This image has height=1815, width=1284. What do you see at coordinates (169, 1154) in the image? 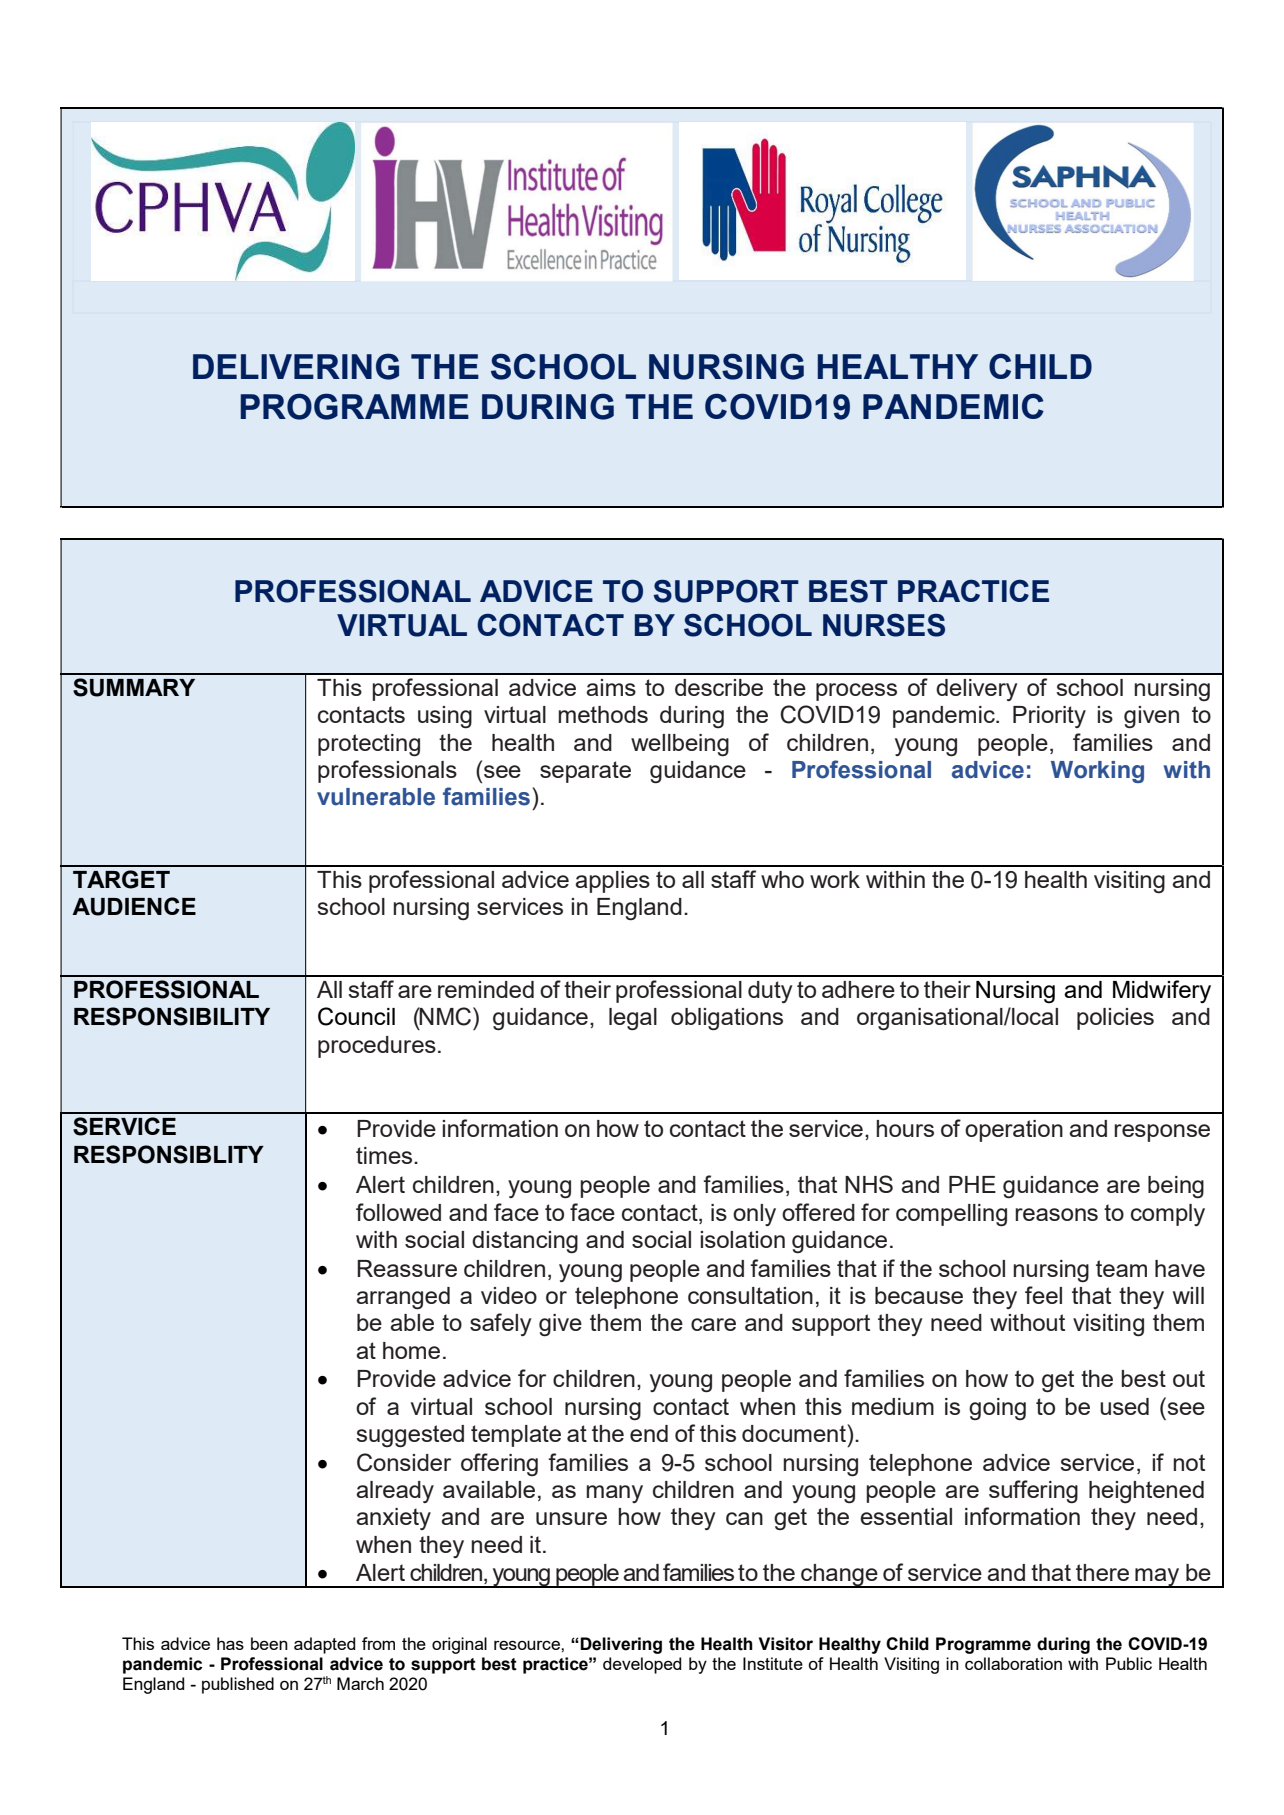
I see `RESPONSIBLITY` at bounding box center [169, 1154].
